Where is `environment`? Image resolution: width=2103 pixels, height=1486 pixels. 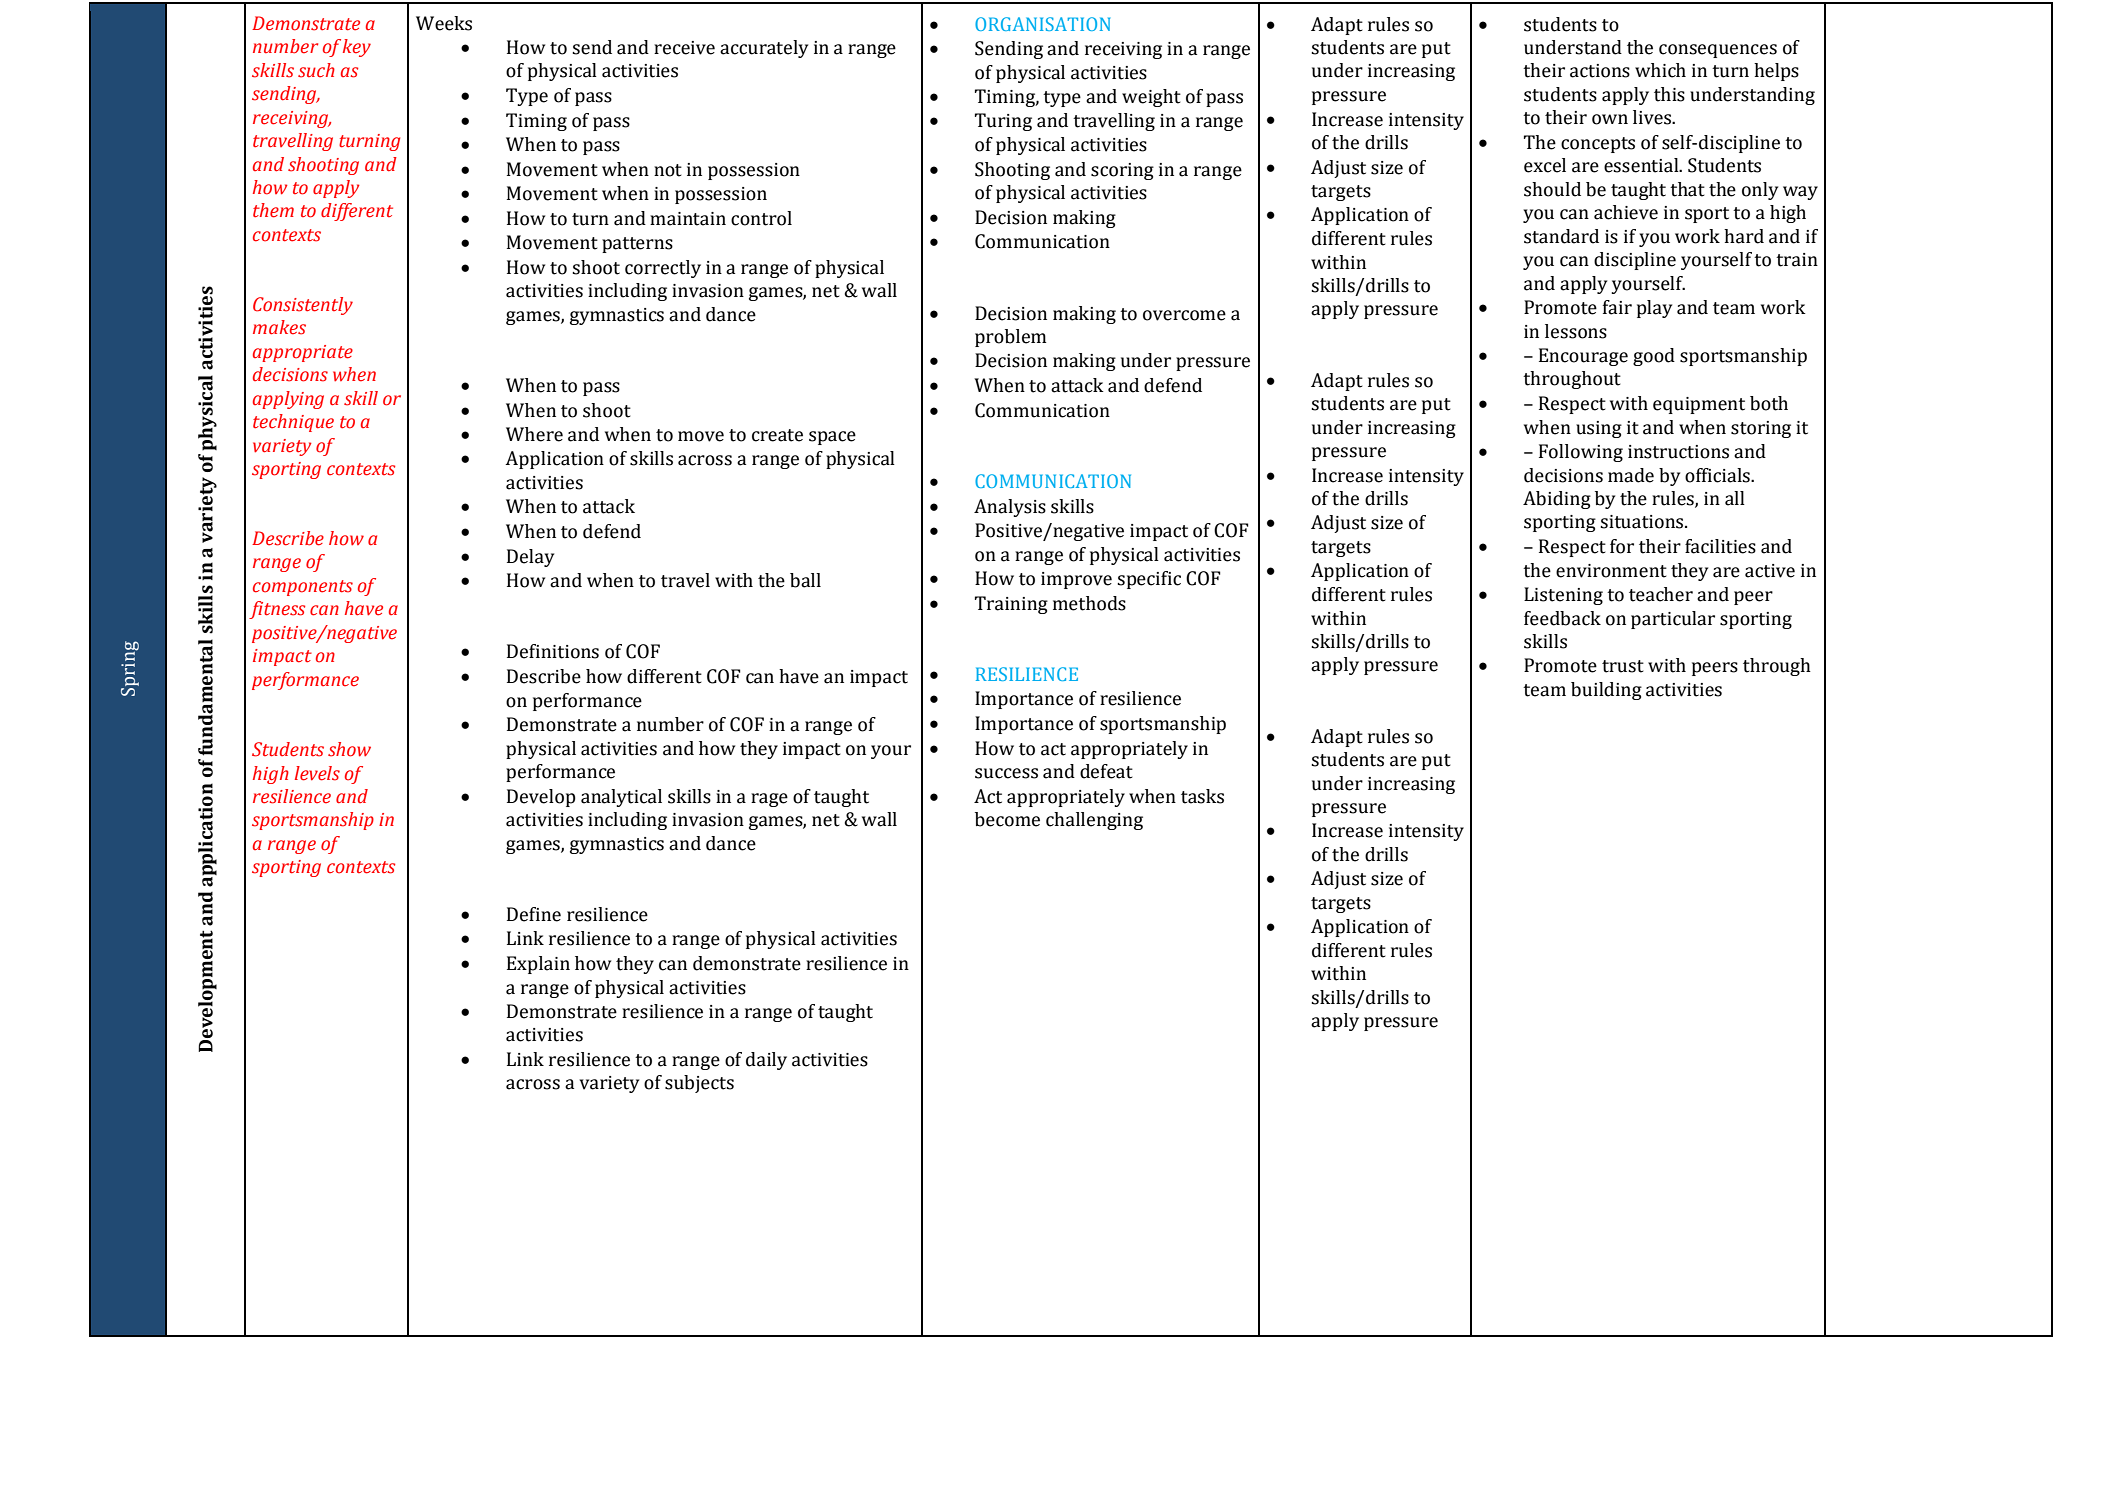 environment is located at coordinates (1611, 571).
